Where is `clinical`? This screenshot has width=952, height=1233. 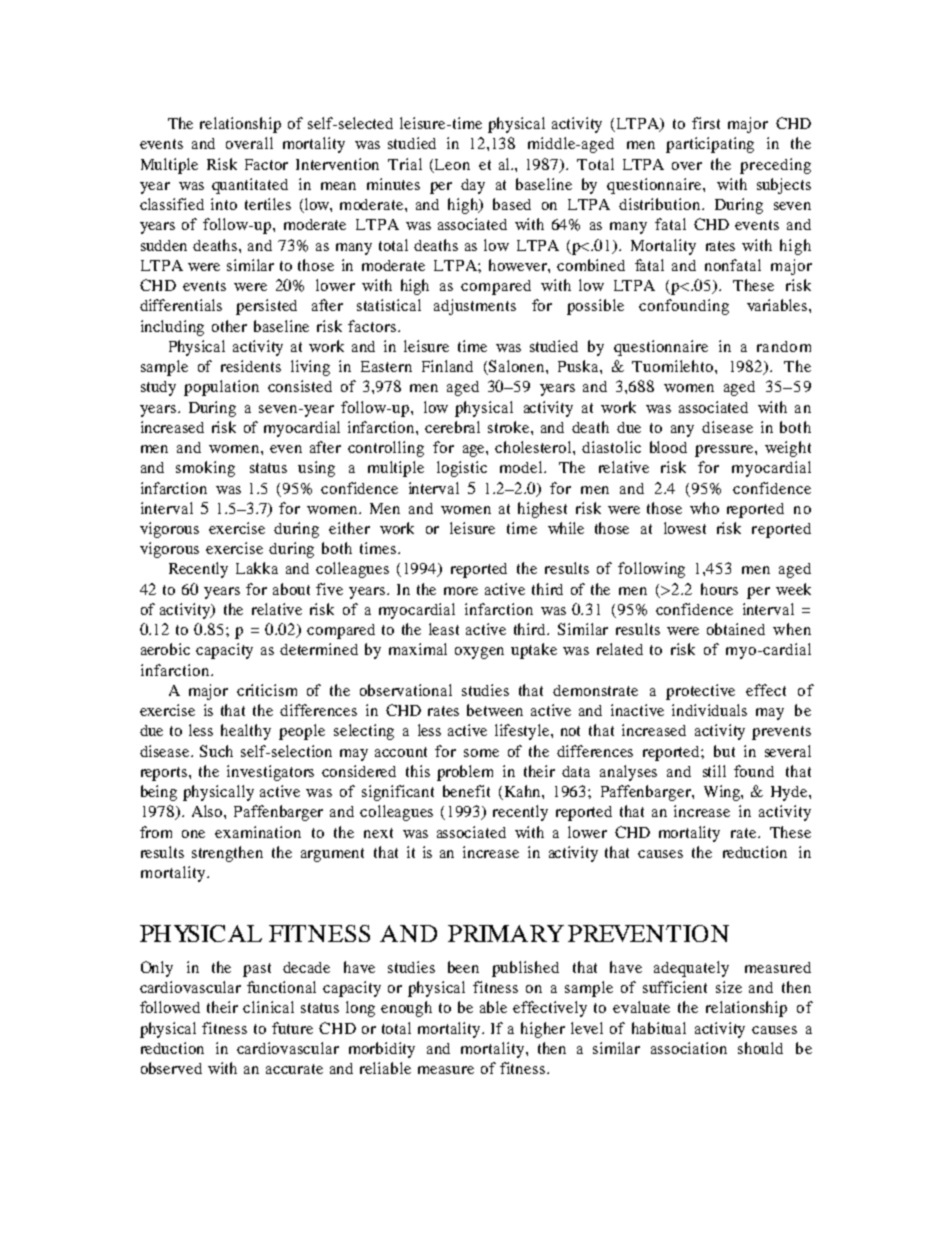
clinical is located at coordinates (268, 1007).
